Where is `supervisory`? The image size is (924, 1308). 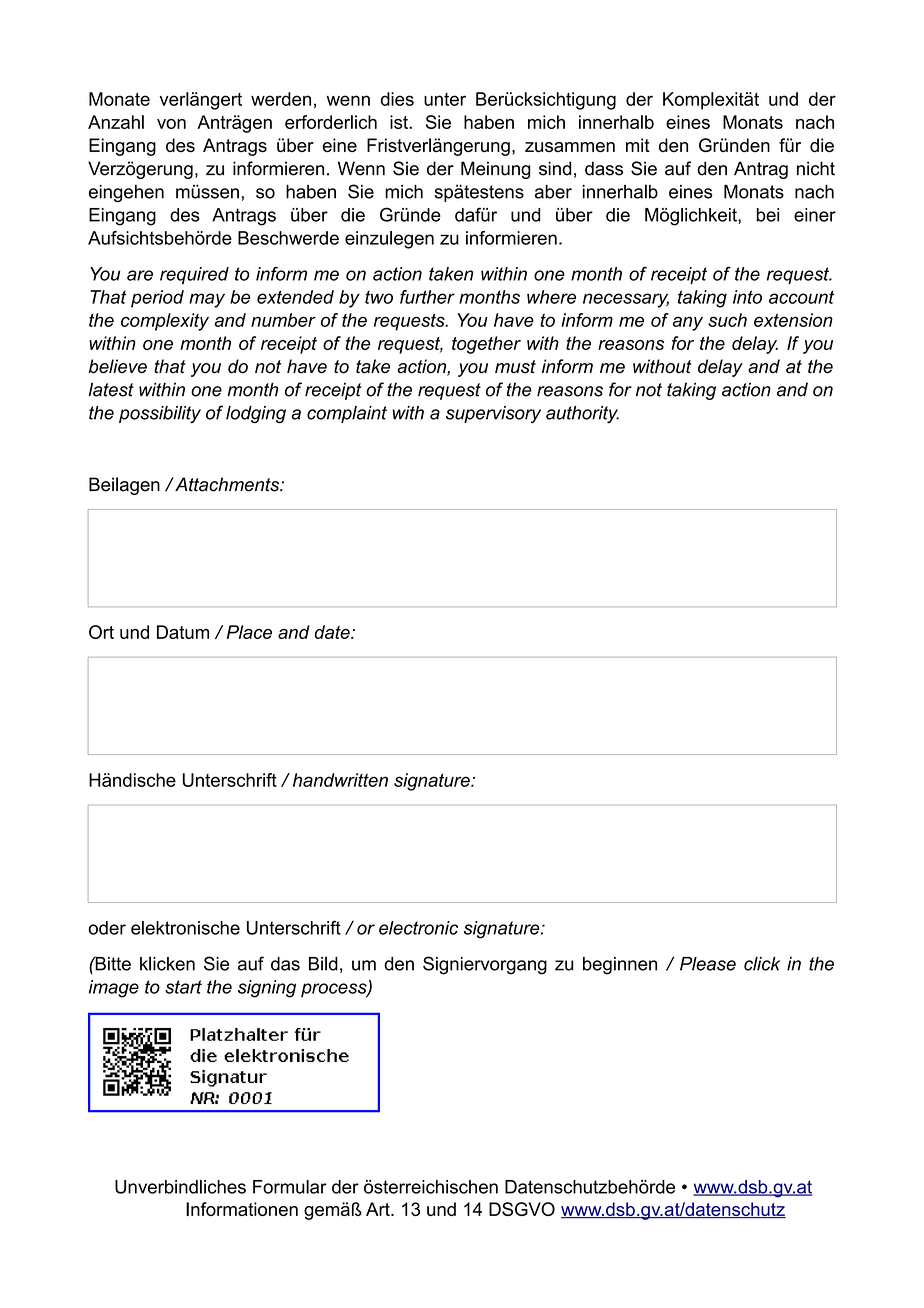 supervisory is located at coordinates (493, 414).
